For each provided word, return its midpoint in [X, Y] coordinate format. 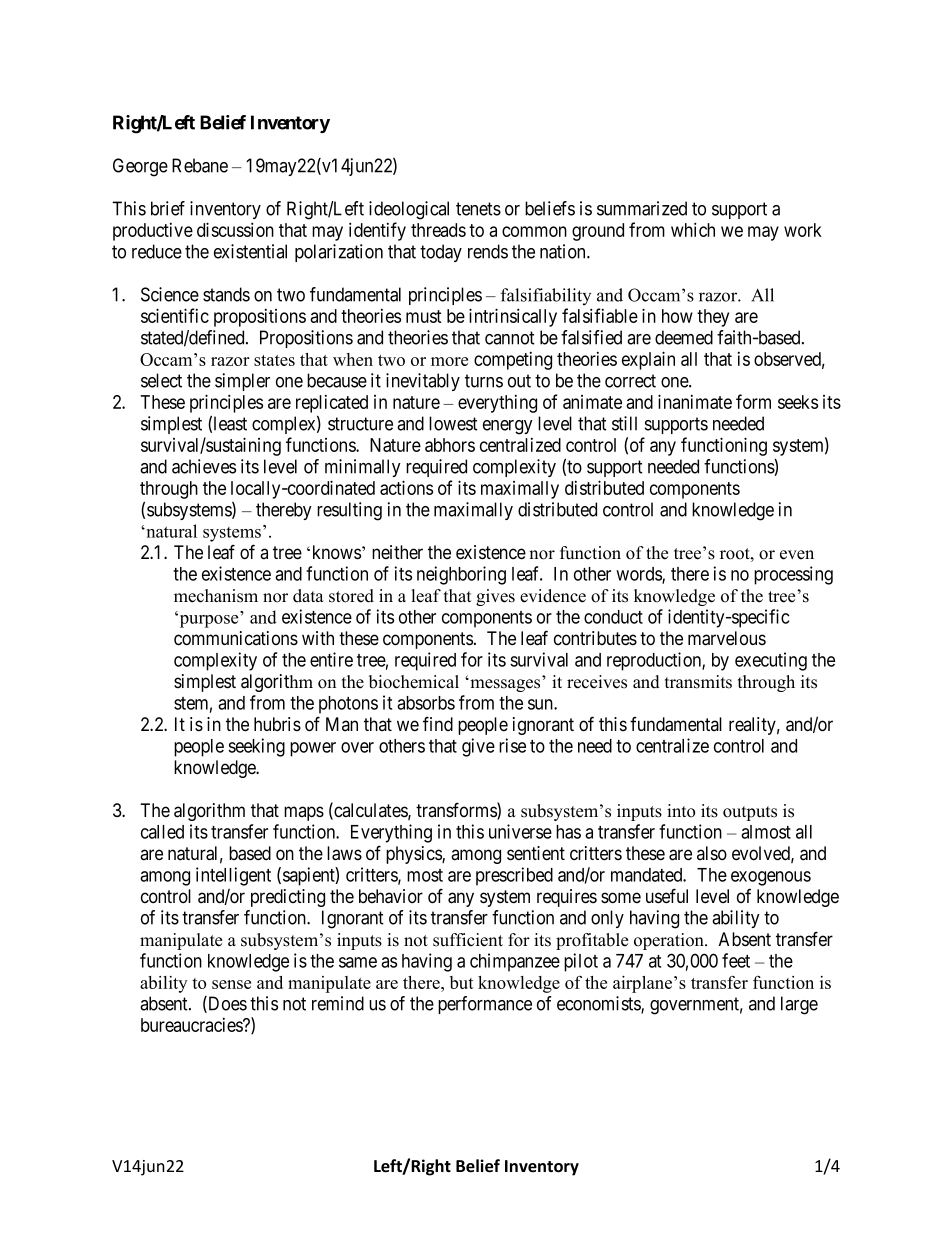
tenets [478, 209]
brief [168, 208]
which [693, 229]
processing [793, 575]
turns [484, 381]
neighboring [461, 575]
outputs [750, 813]
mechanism [216, 596]
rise [512, 745]
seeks [798, 402]
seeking [256, 747]
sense [231, 984]
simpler [242, 382]
